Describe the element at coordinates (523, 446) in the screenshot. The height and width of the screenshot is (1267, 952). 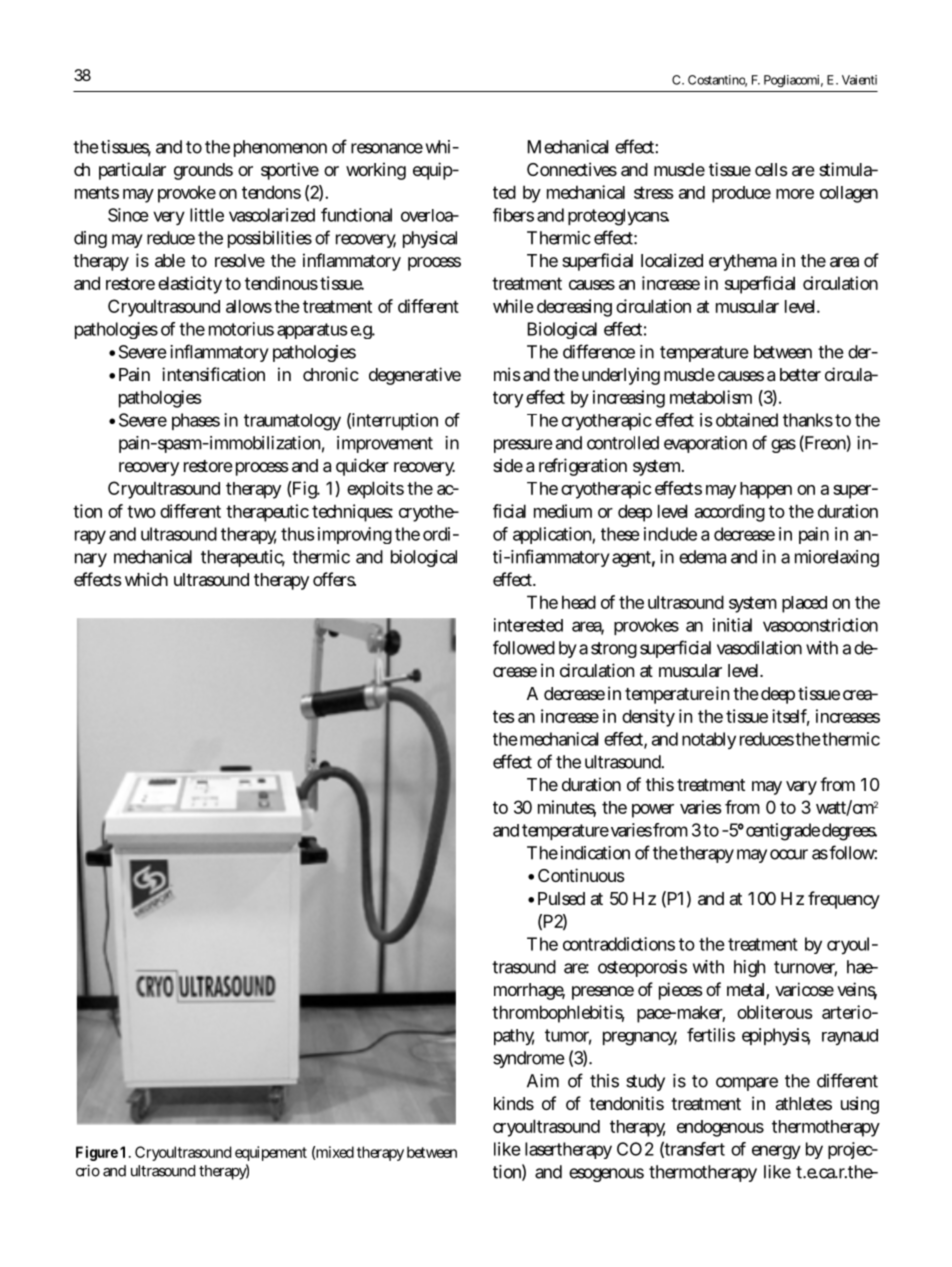
I see `pressure` at that location.
